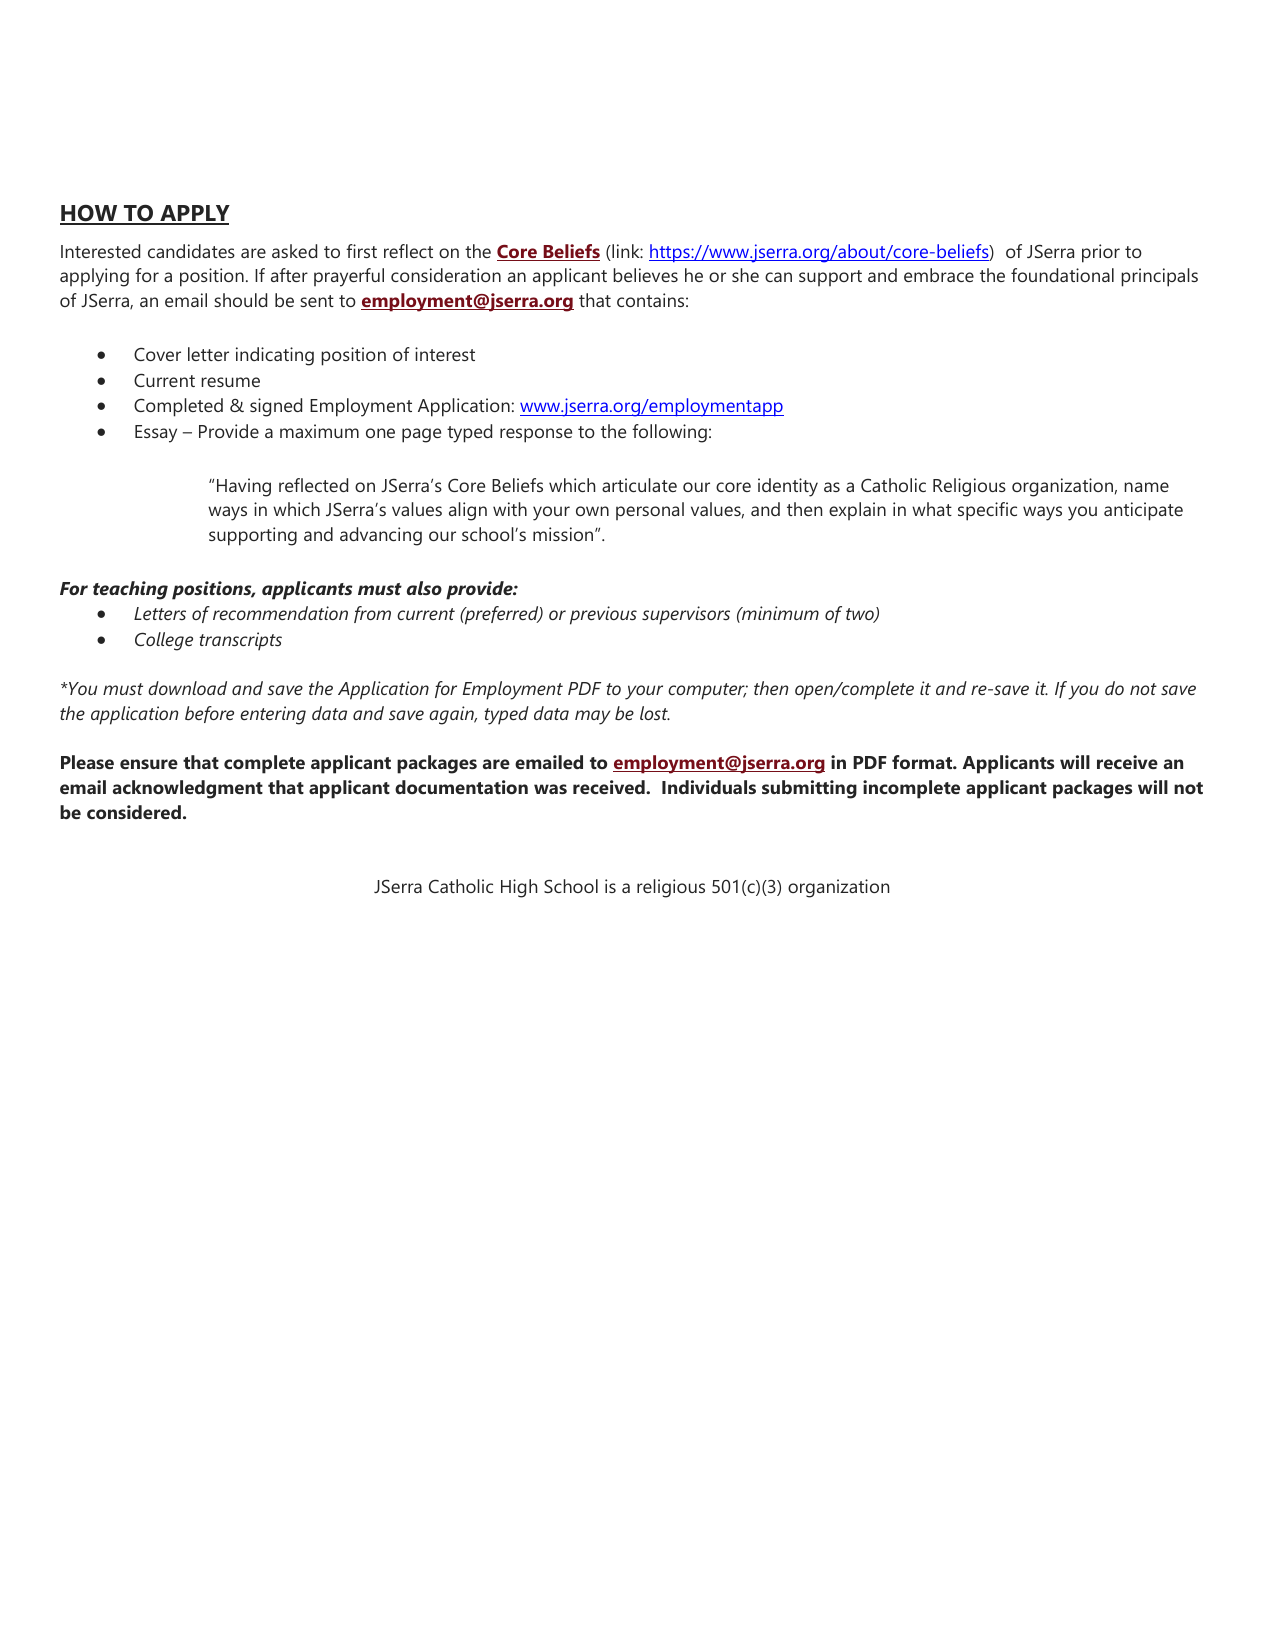  I want to click on prior, so click(1101, 253).
